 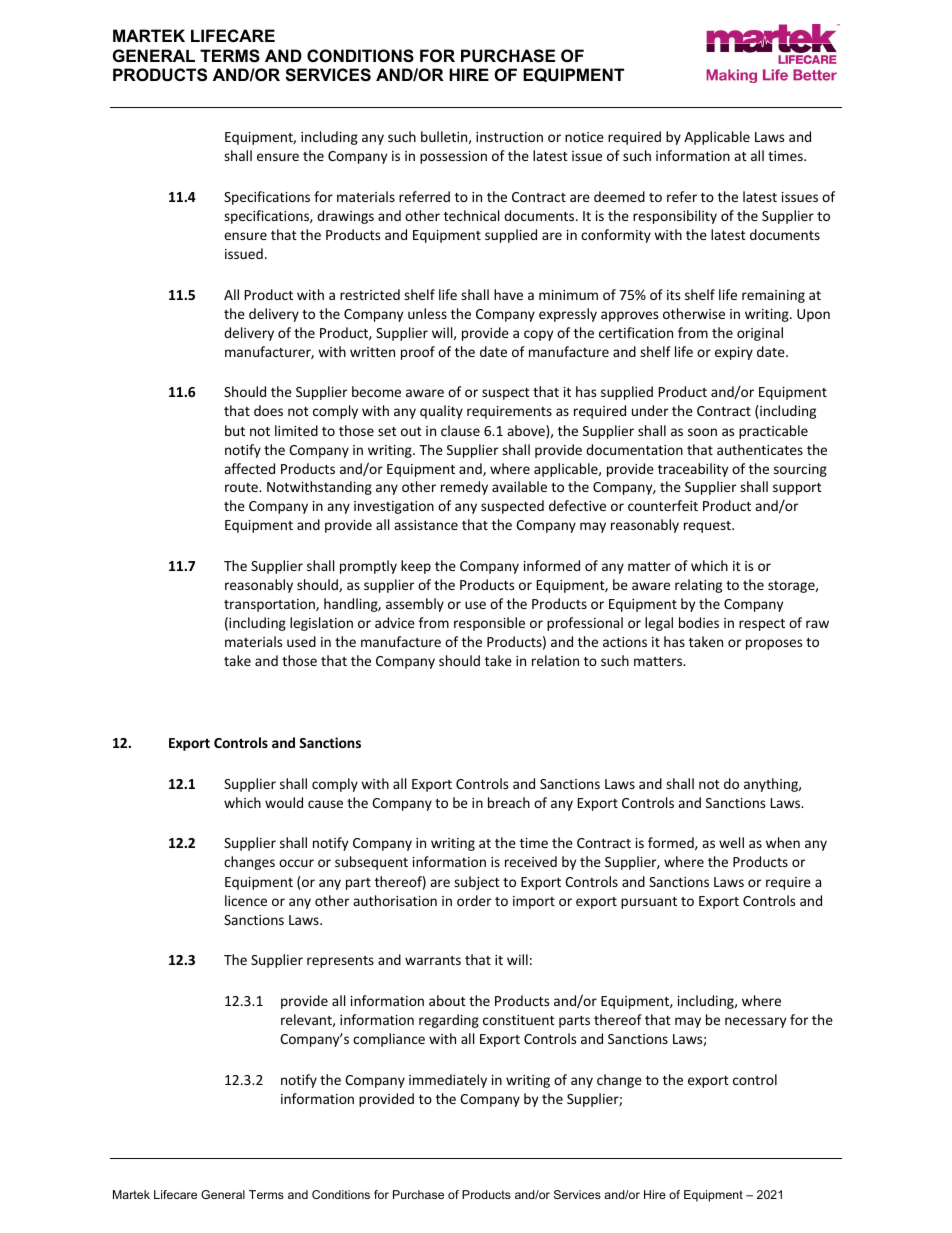 I want to click on available, so click(x=519, y=486).
